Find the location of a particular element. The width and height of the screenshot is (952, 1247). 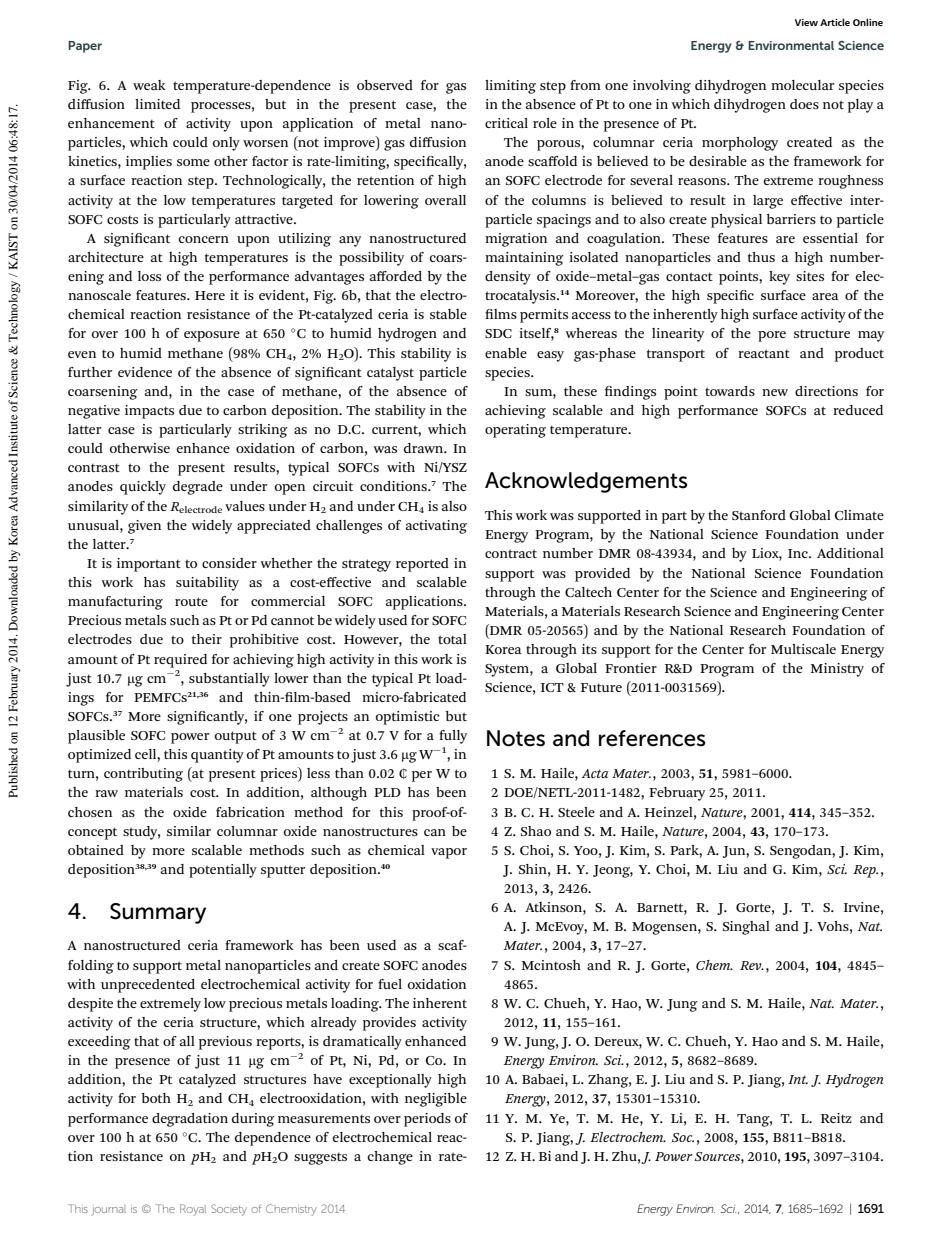

Shao is located at coordinates (536, 831).
